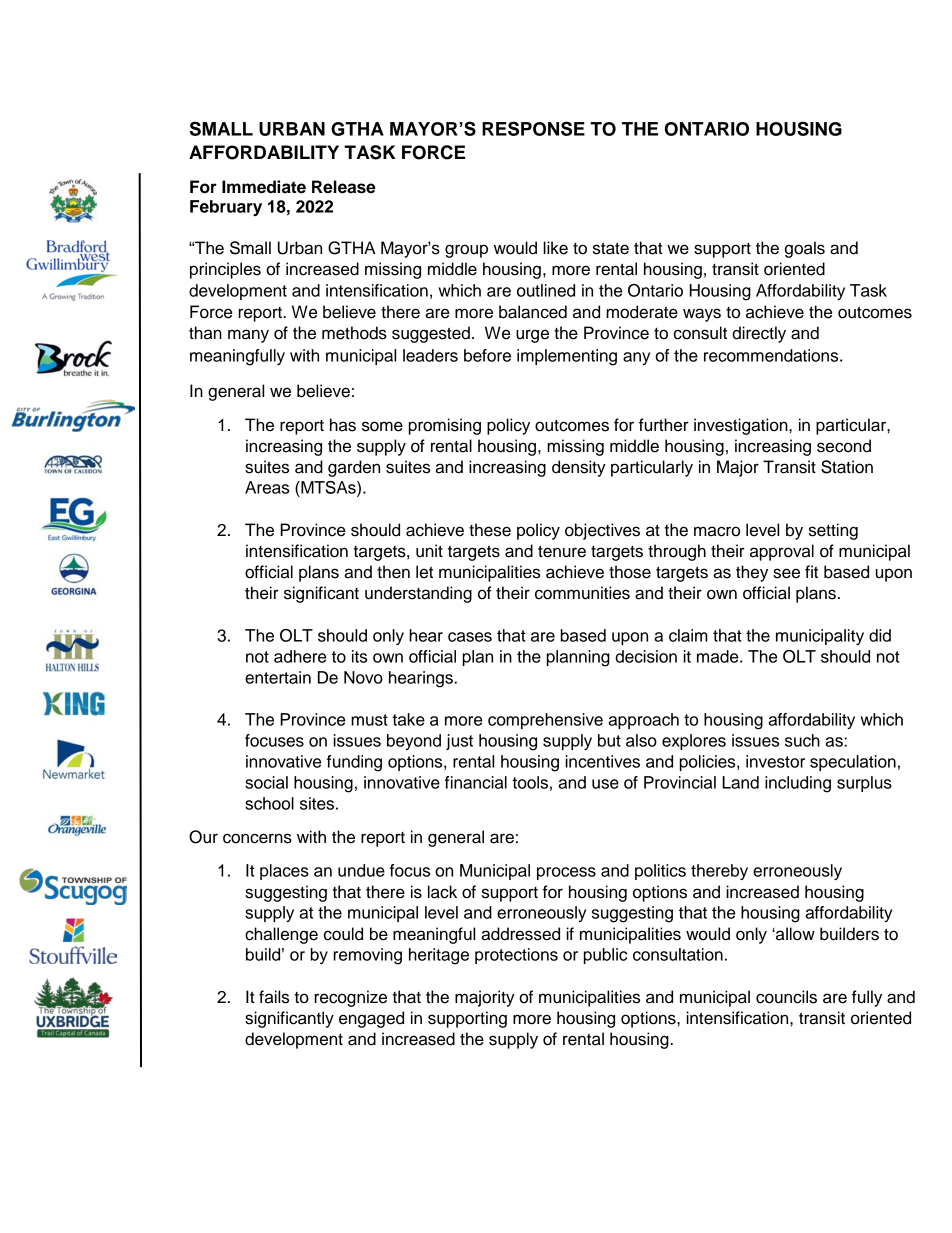 The width and height of the image is (952, 1233). What do you see at coordinates (759, 334) in the image?
I see `directly` at bounding box center [759, 334].
